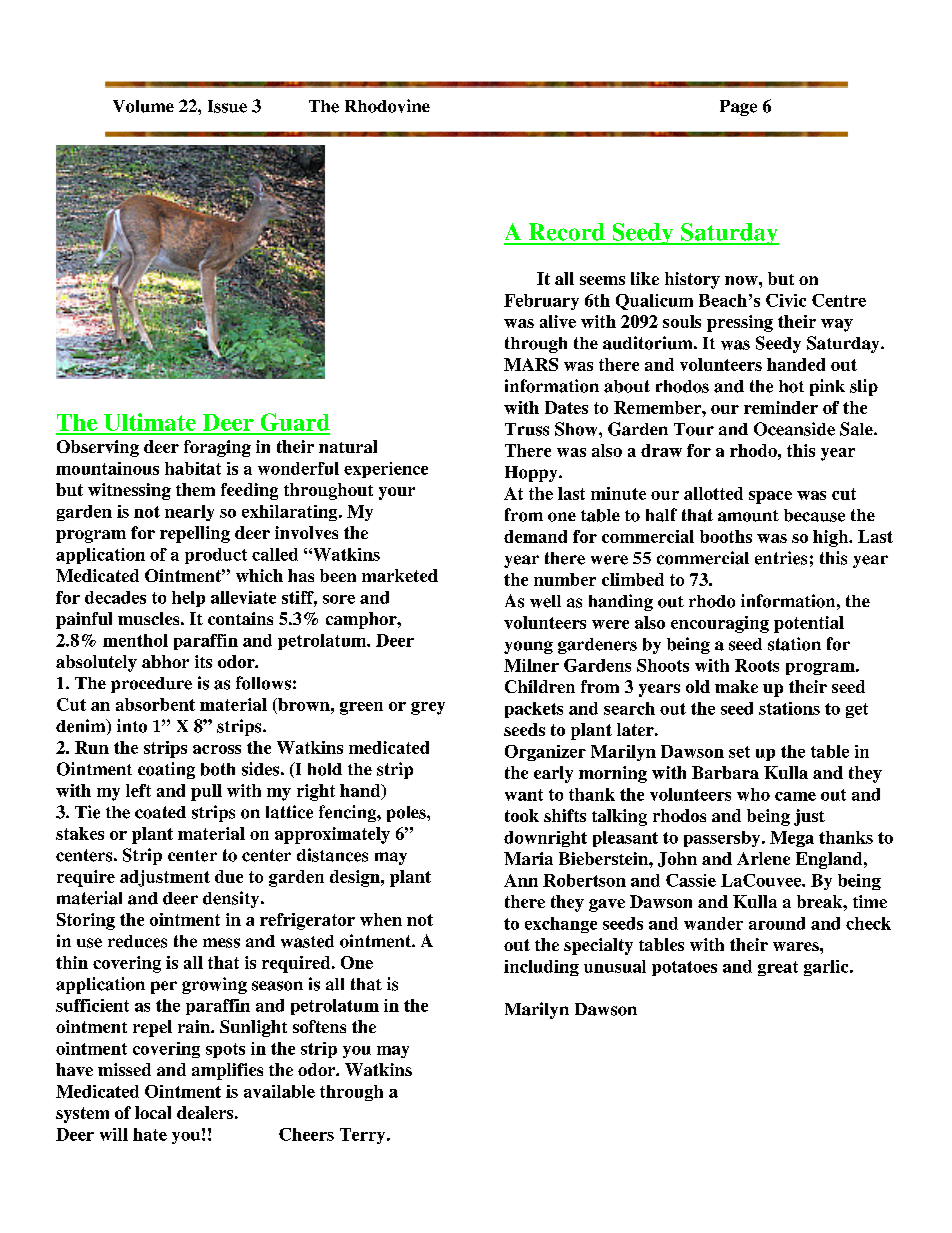 The image size is (952, 1233). I want to click on potential, so click(809, 624).
